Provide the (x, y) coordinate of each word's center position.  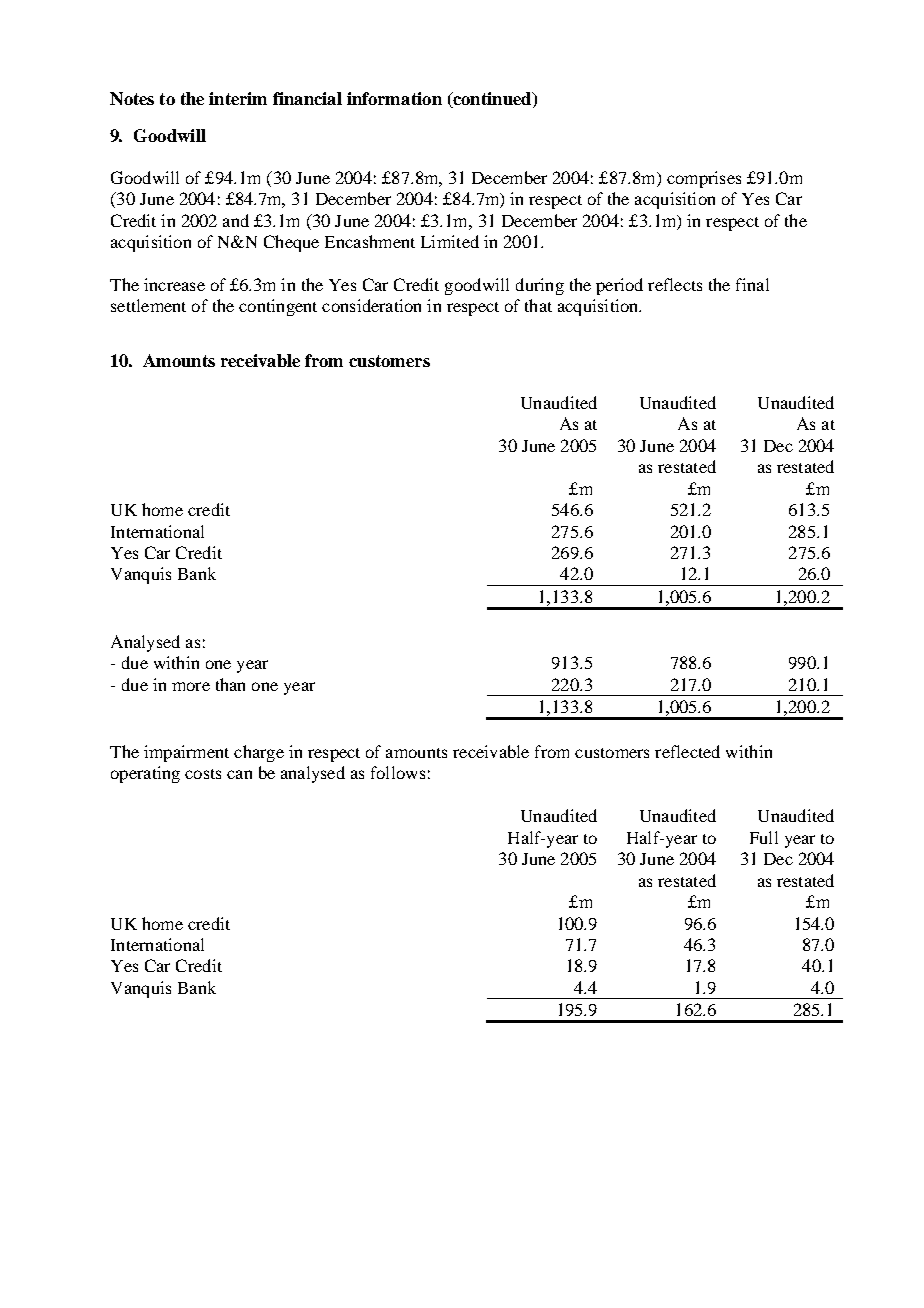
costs (203, 774)
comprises (704, 179)
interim (238, 98)
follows (398, 772)
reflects (675, 284)
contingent (278, 307)
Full (764, 837)
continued (492, 100)
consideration (371, 305)
